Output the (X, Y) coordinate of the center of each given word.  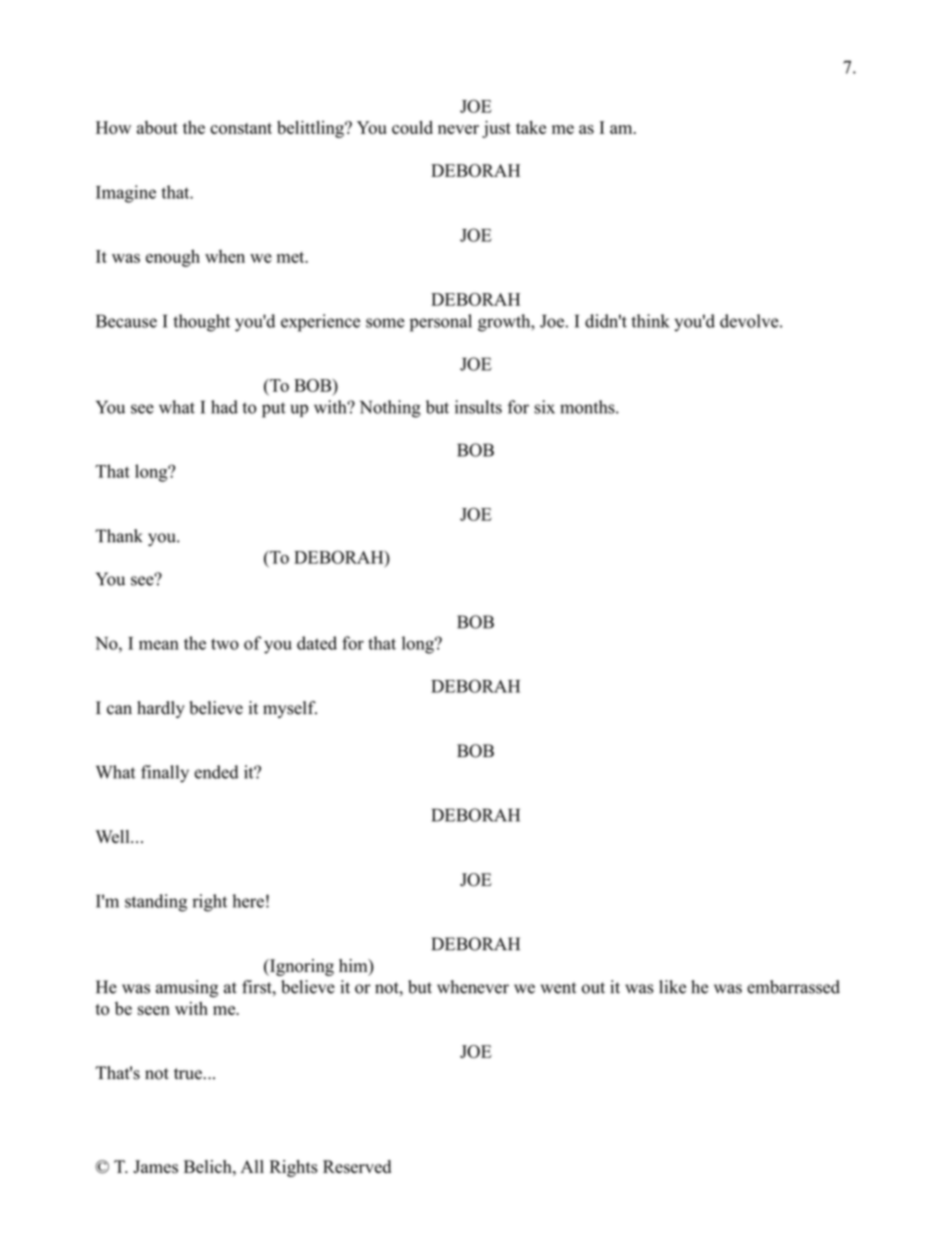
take (531, 127)
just (496, 129)
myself (290, 709)
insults (478, 407)
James (155, 1167)
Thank (119, 536)
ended (216, 772)
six (544, 407)
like (672, 987)
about (157, 127)
